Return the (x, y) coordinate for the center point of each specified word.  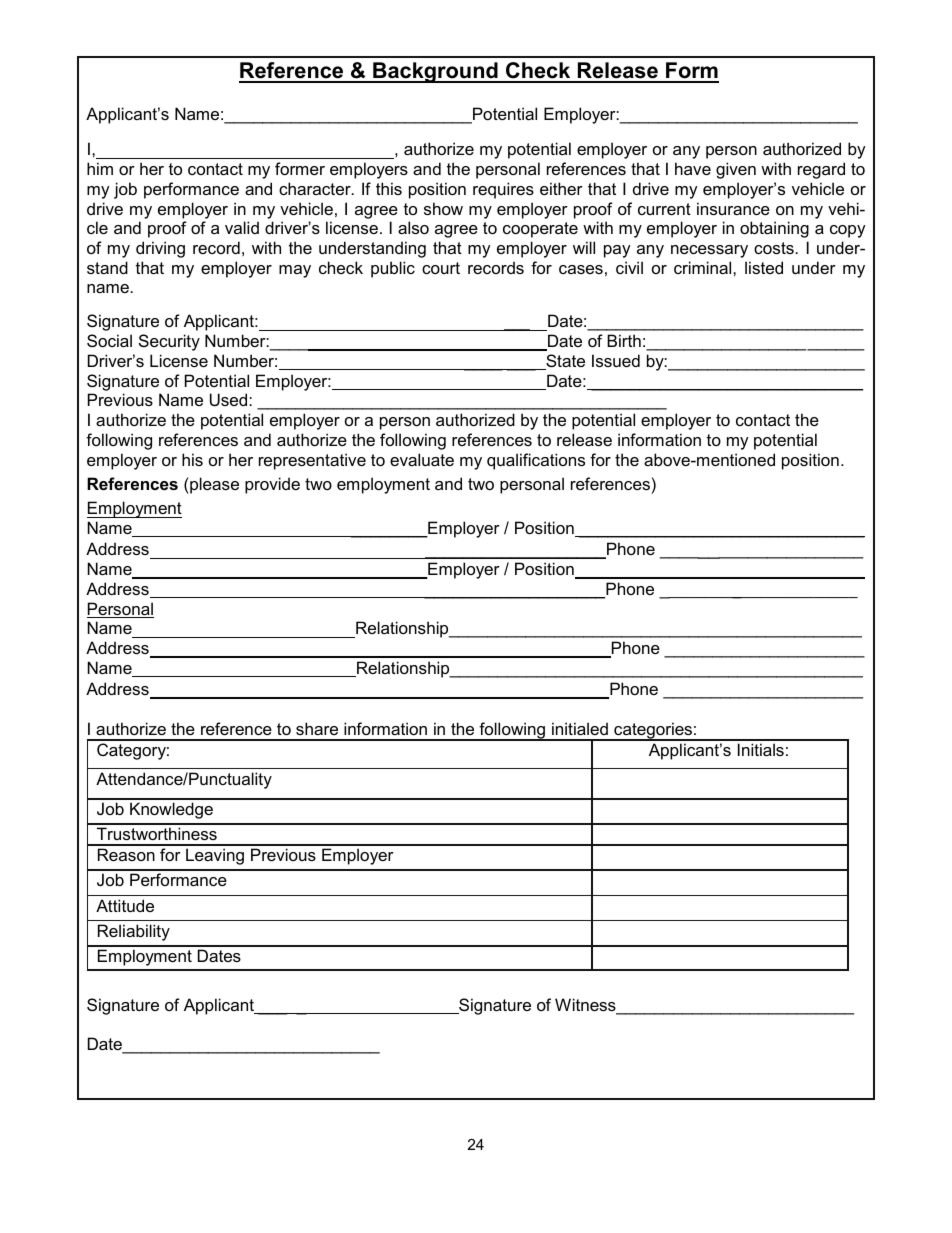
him (100, 168)
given (736, 170)
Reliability (134, 932)
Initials (761, 749)
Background (435, 72)
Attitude (125, 905)
